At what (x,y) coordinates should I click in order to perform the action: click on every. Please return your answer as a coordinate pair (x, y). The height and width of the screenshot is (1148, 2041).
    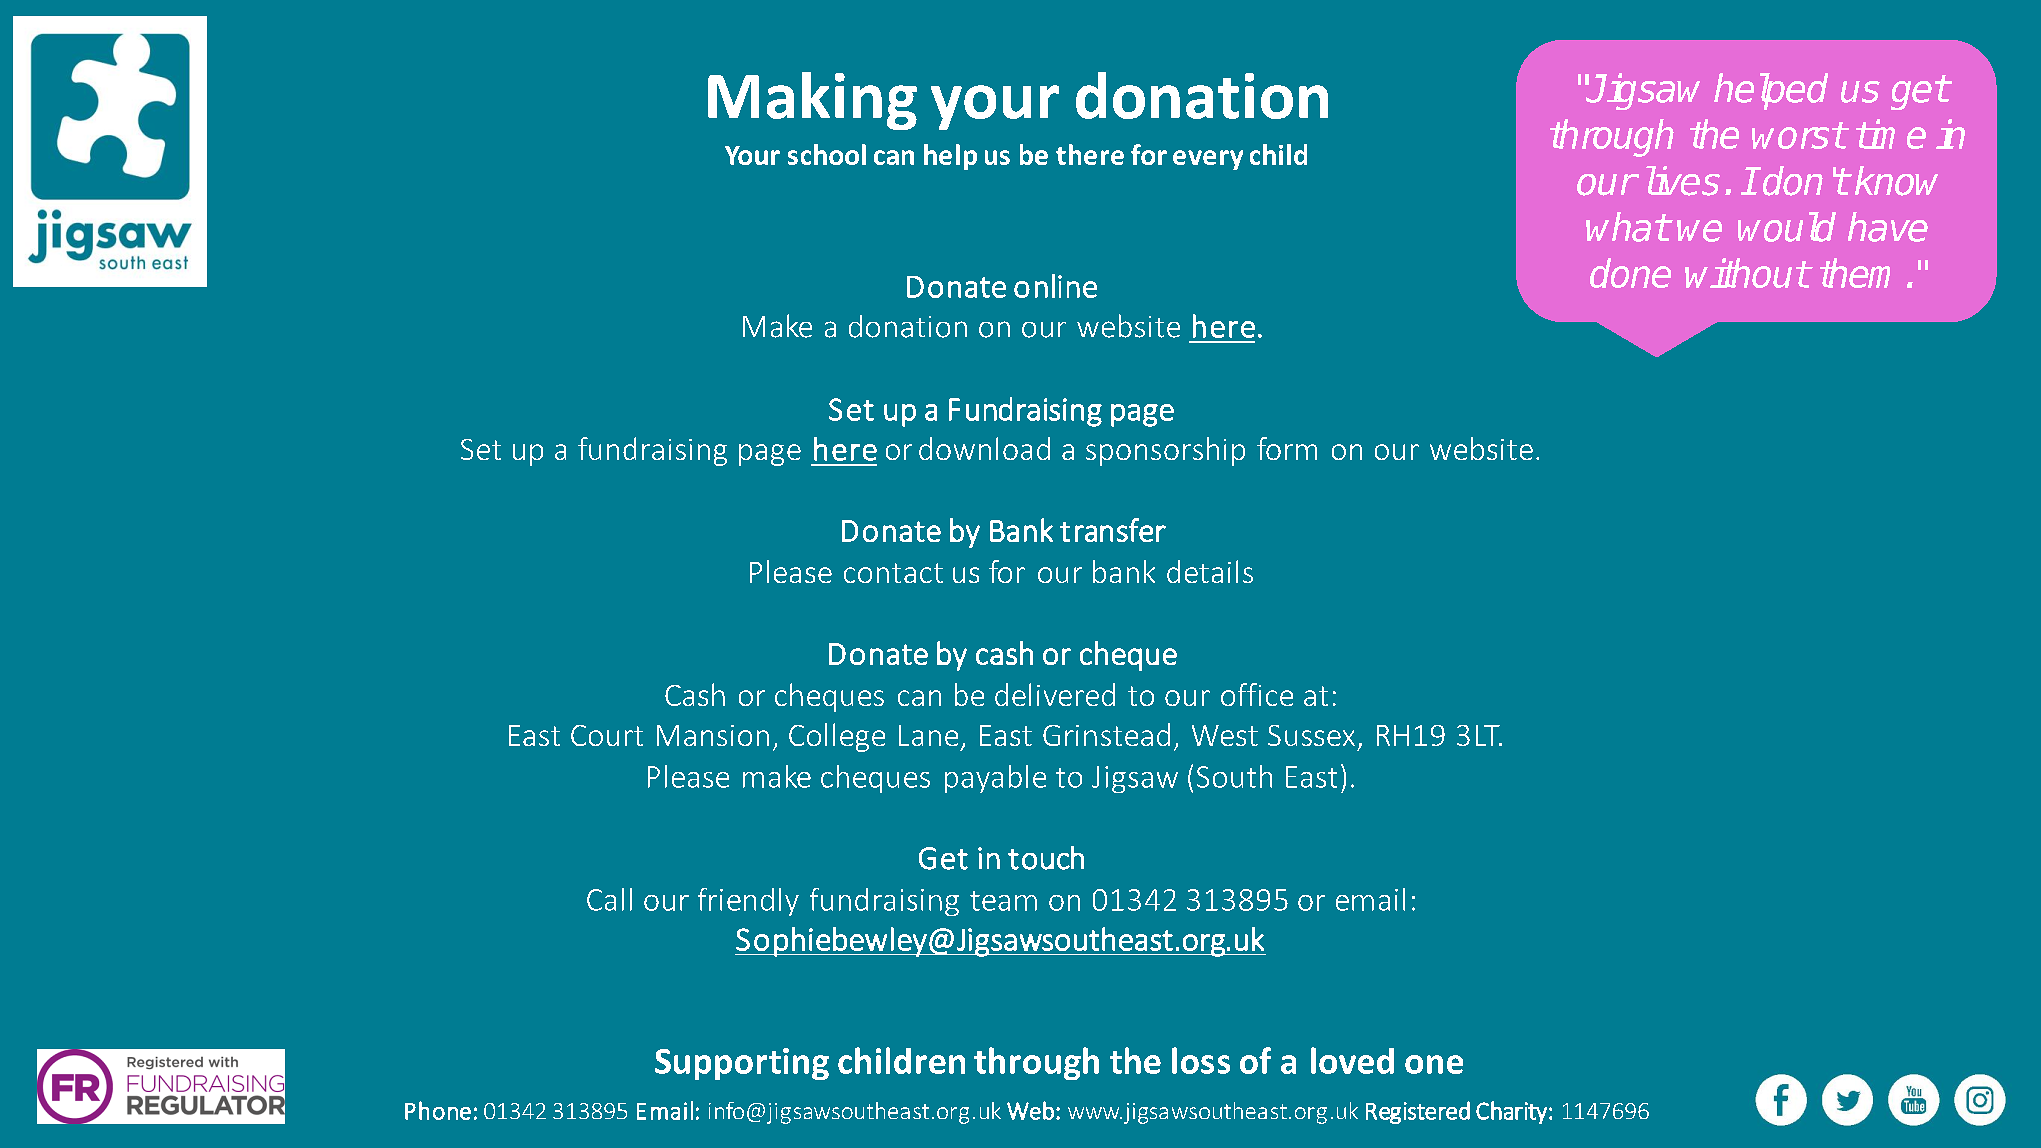
    Looking at the image, I should click on (1208, 160).
